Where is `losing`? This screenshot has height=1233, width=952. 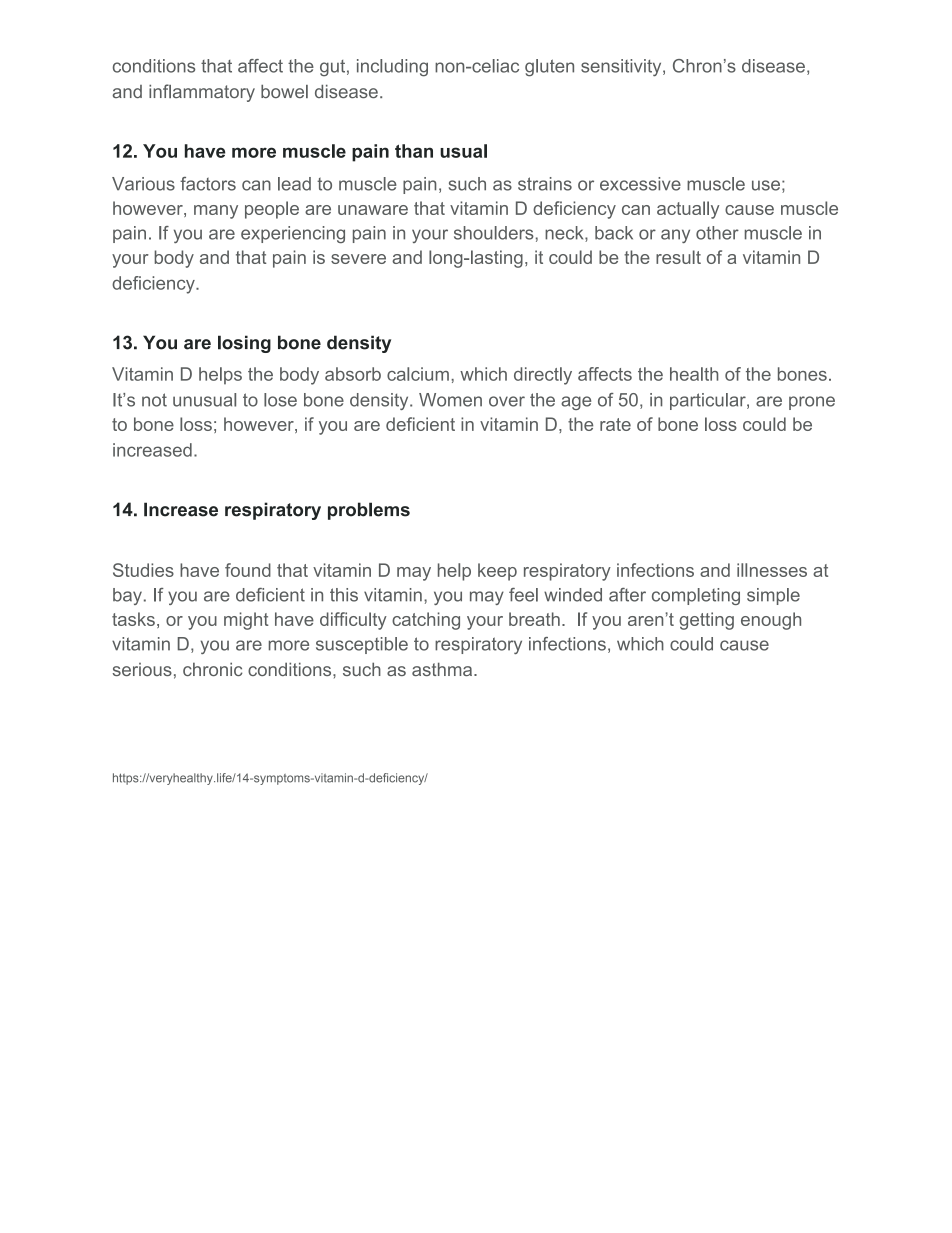
losing is located at coordinates (244, 344).
